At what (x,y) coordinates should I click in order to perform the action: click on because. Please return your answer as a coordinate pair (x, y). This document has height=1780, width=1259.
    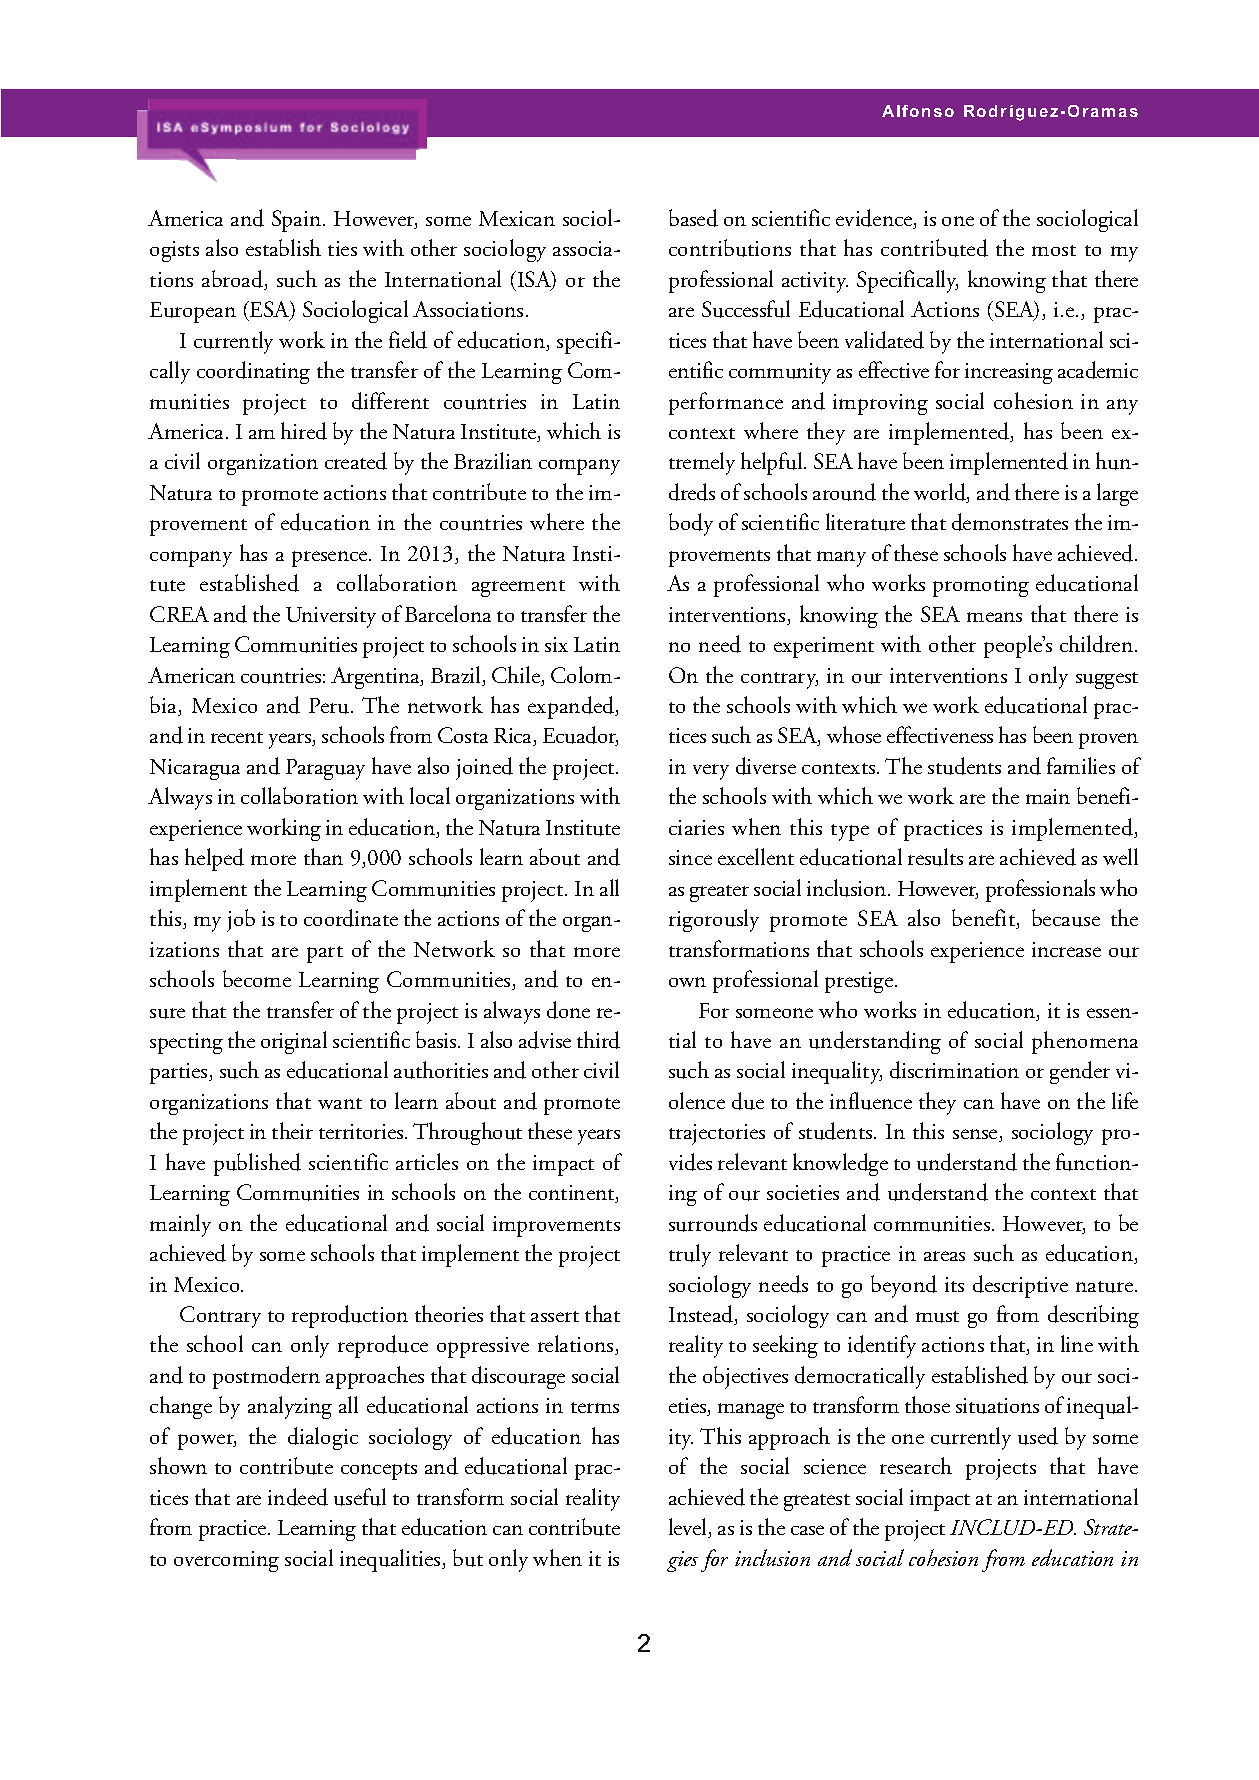
    Looking at the image, I should click on (1066, 918).
